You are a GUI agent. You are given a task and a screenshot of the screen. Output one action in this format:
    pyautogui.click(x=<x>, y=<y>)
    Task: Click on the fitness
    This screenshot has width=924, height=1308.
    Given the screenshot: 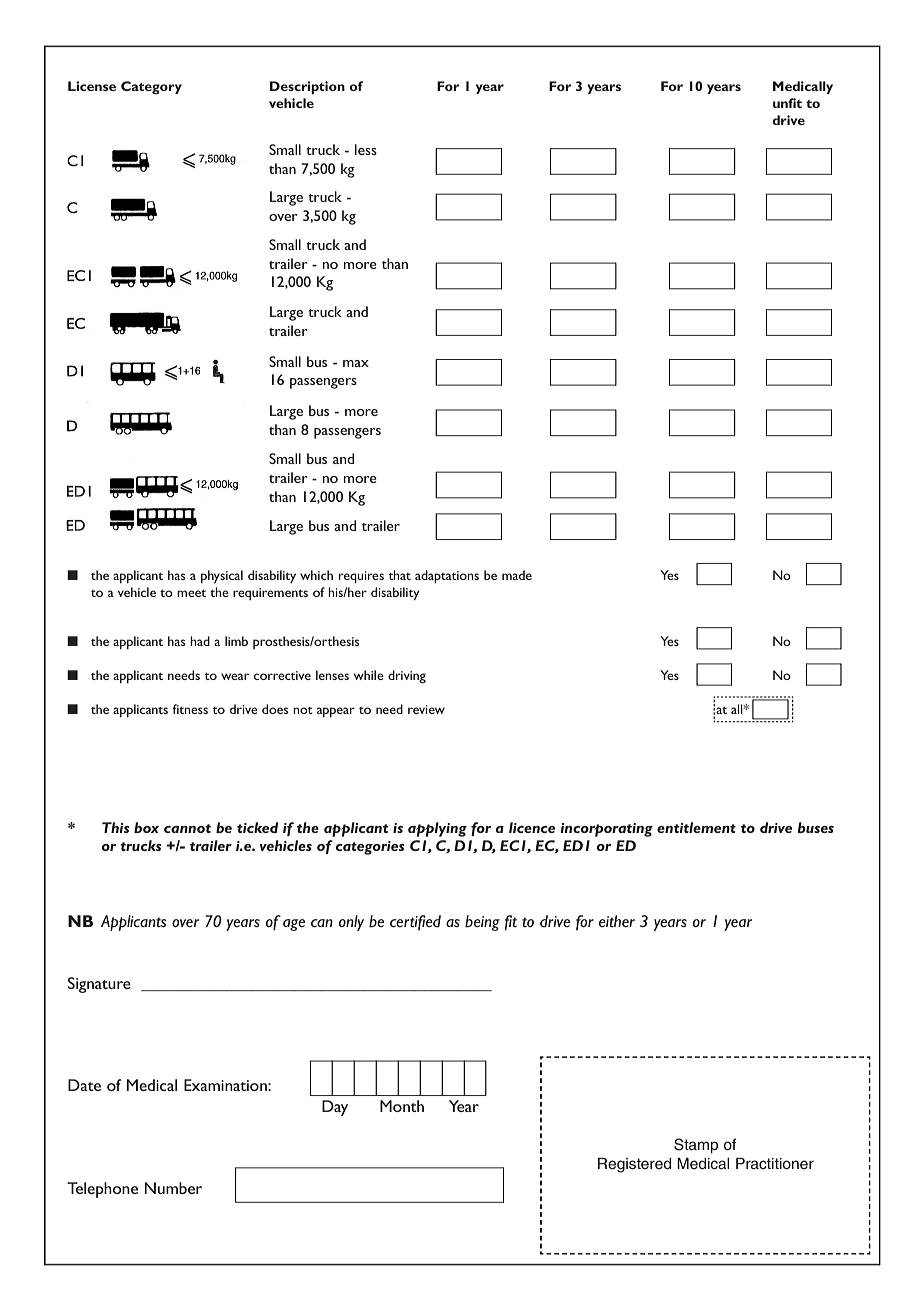 What is the action you would take?
    pyautogui.click(x=190, y=709)
